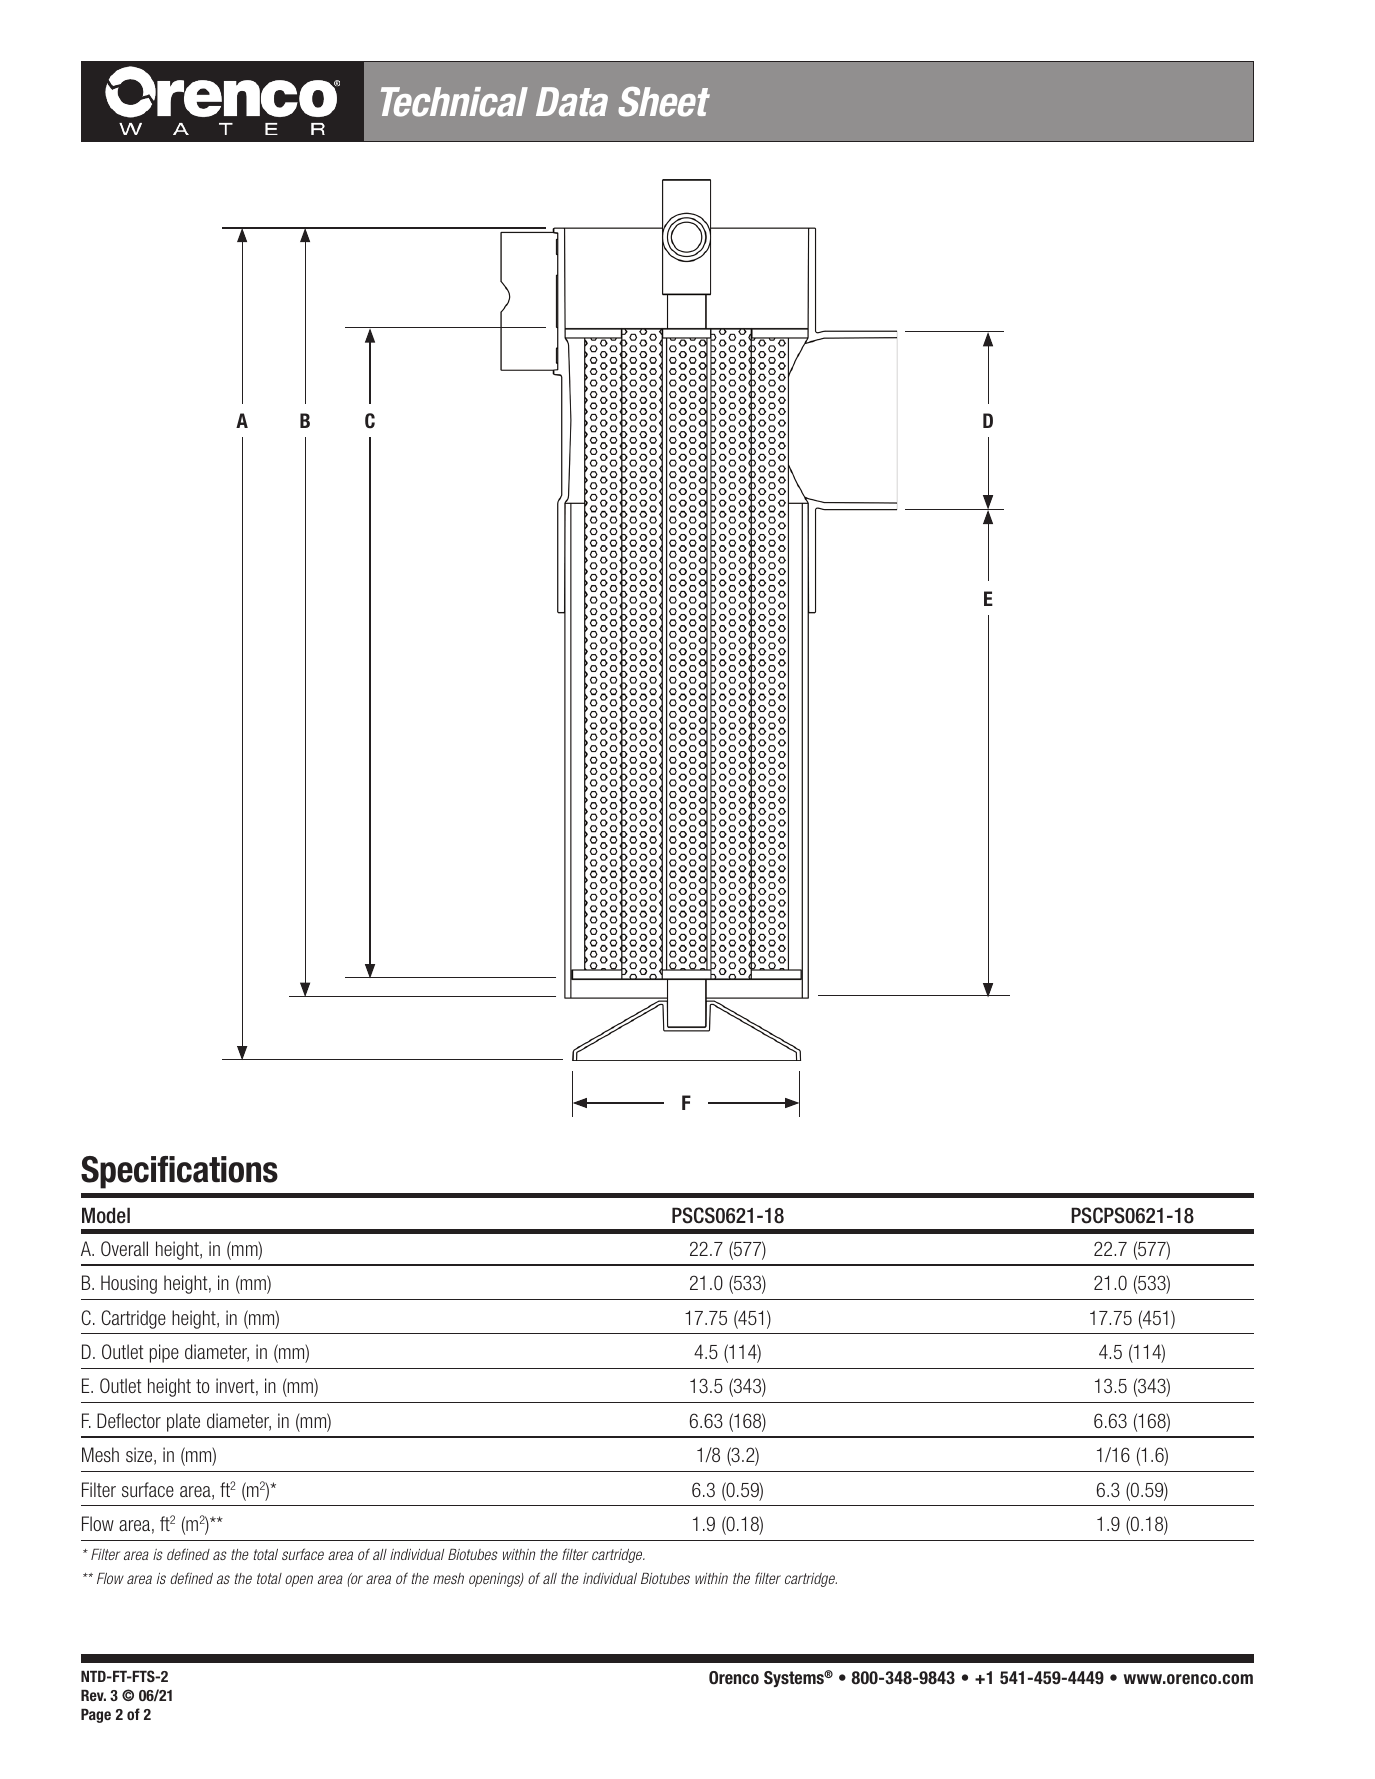  I want to click on Sheet, so click(664, 102).
